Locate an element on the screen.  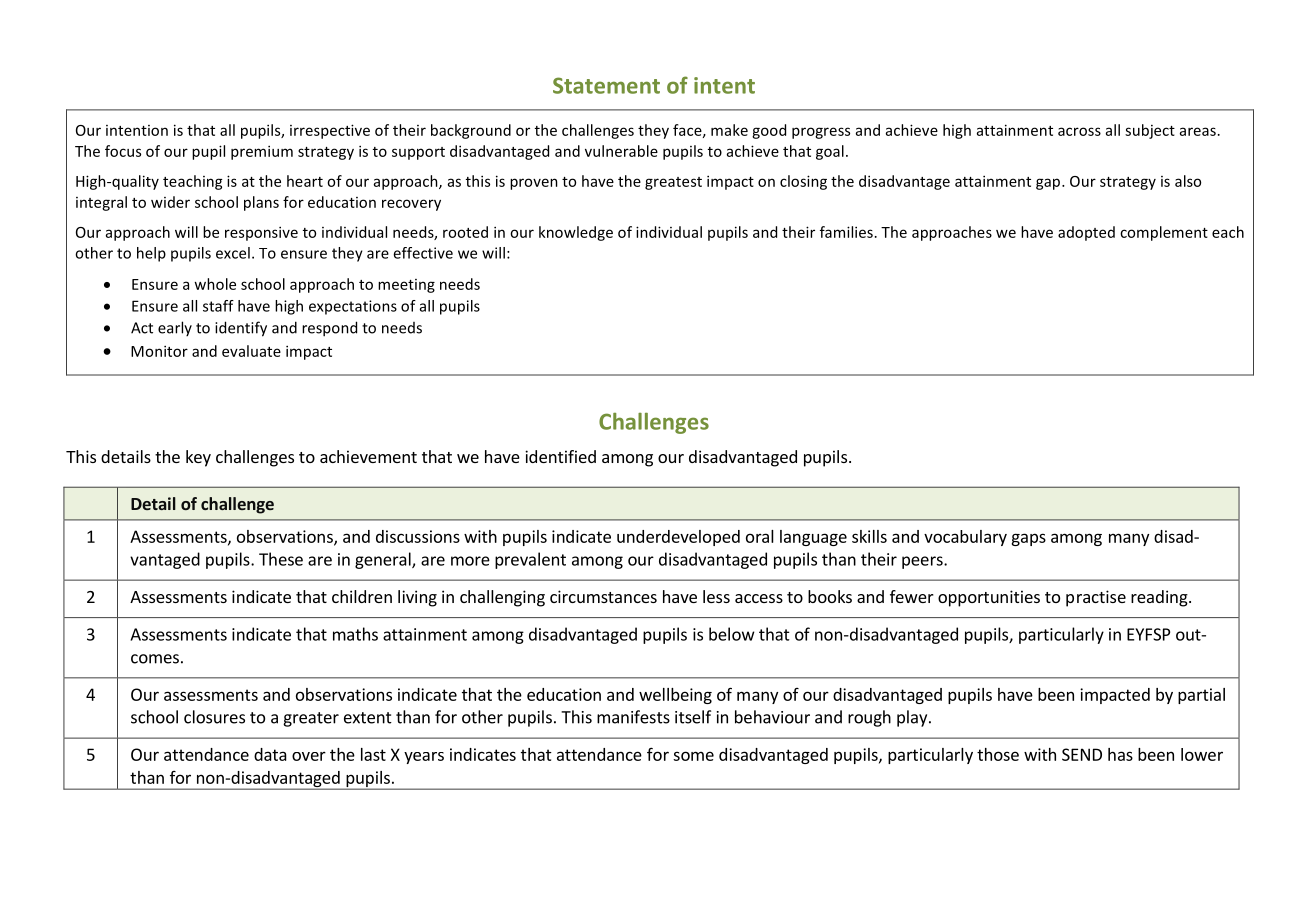
manifests is located at coordinates (633, 717).
